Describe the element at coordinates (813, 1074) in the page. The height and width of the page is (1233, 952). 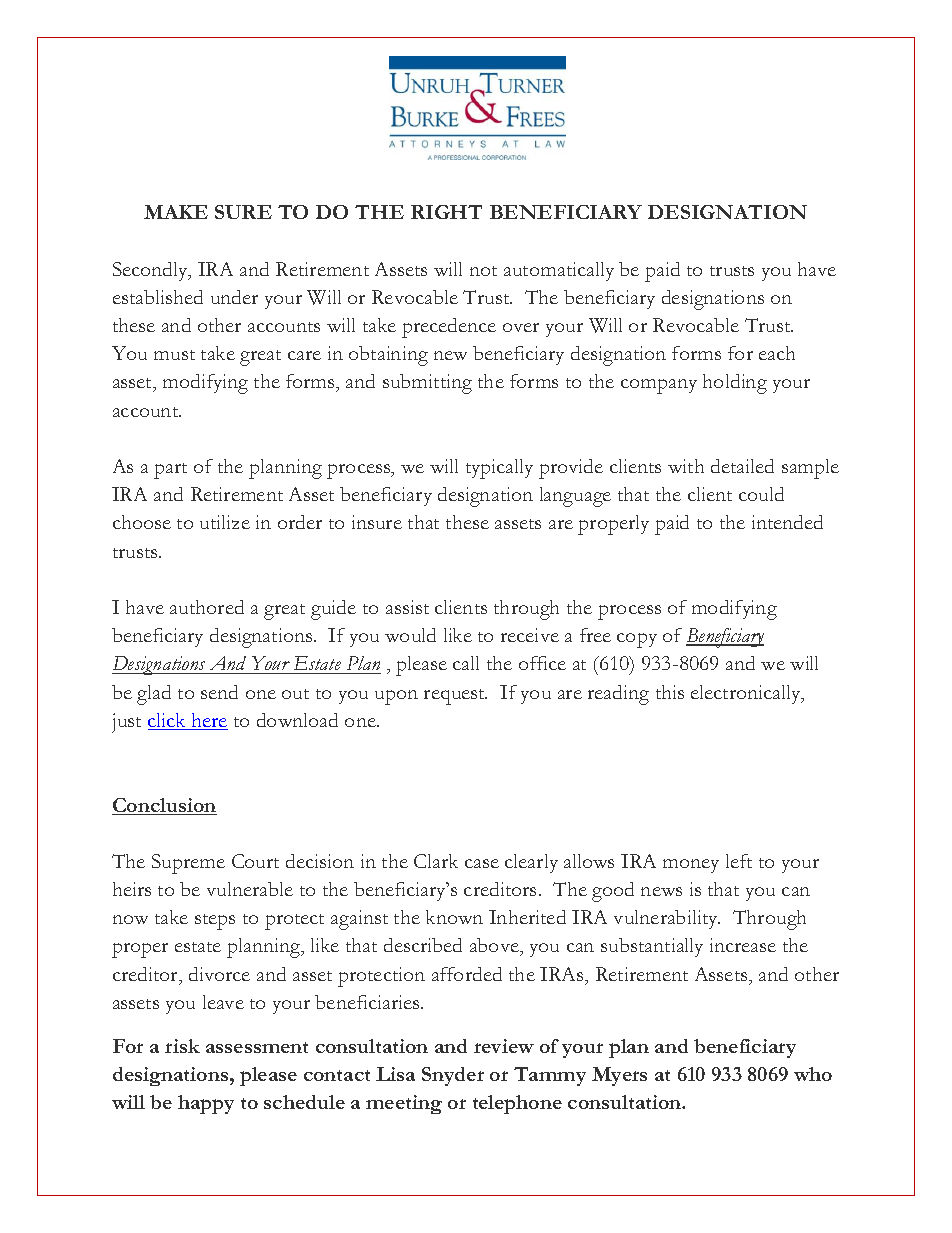
I see `who` at that location.
